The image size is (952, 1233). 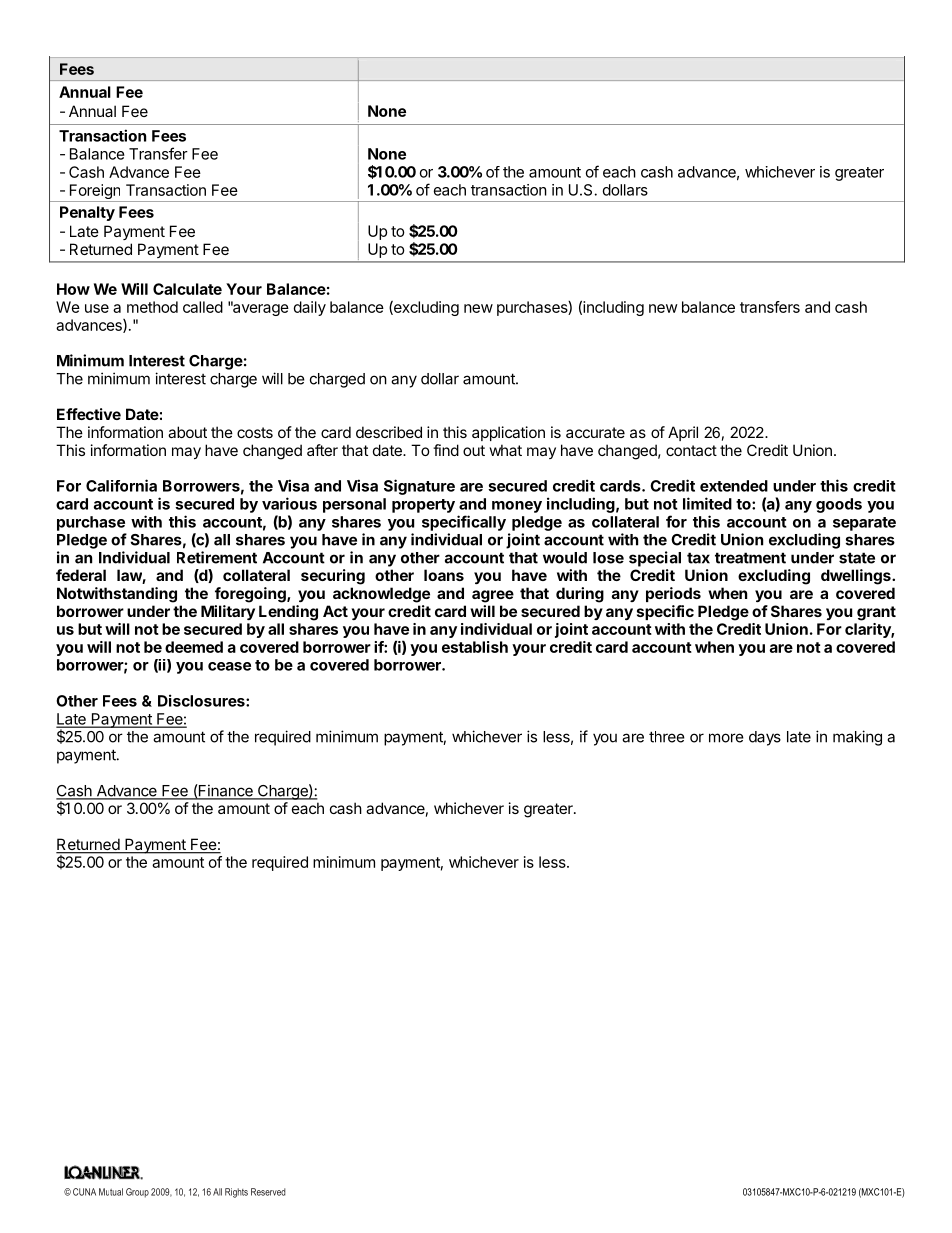 I want to click on money, so click(x=517, y=507).
